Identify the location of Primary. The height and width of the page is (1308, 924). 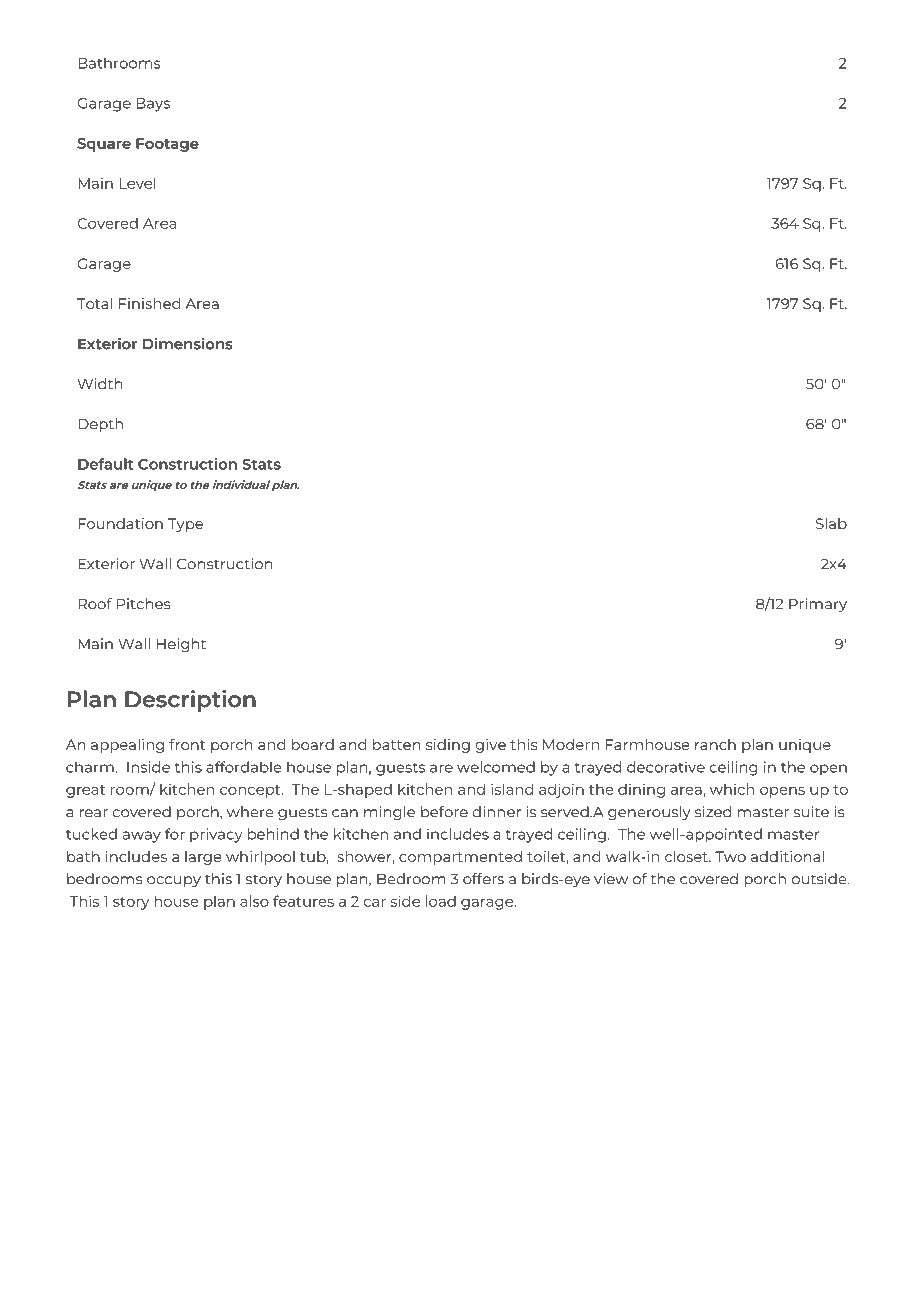
(818, 605).
